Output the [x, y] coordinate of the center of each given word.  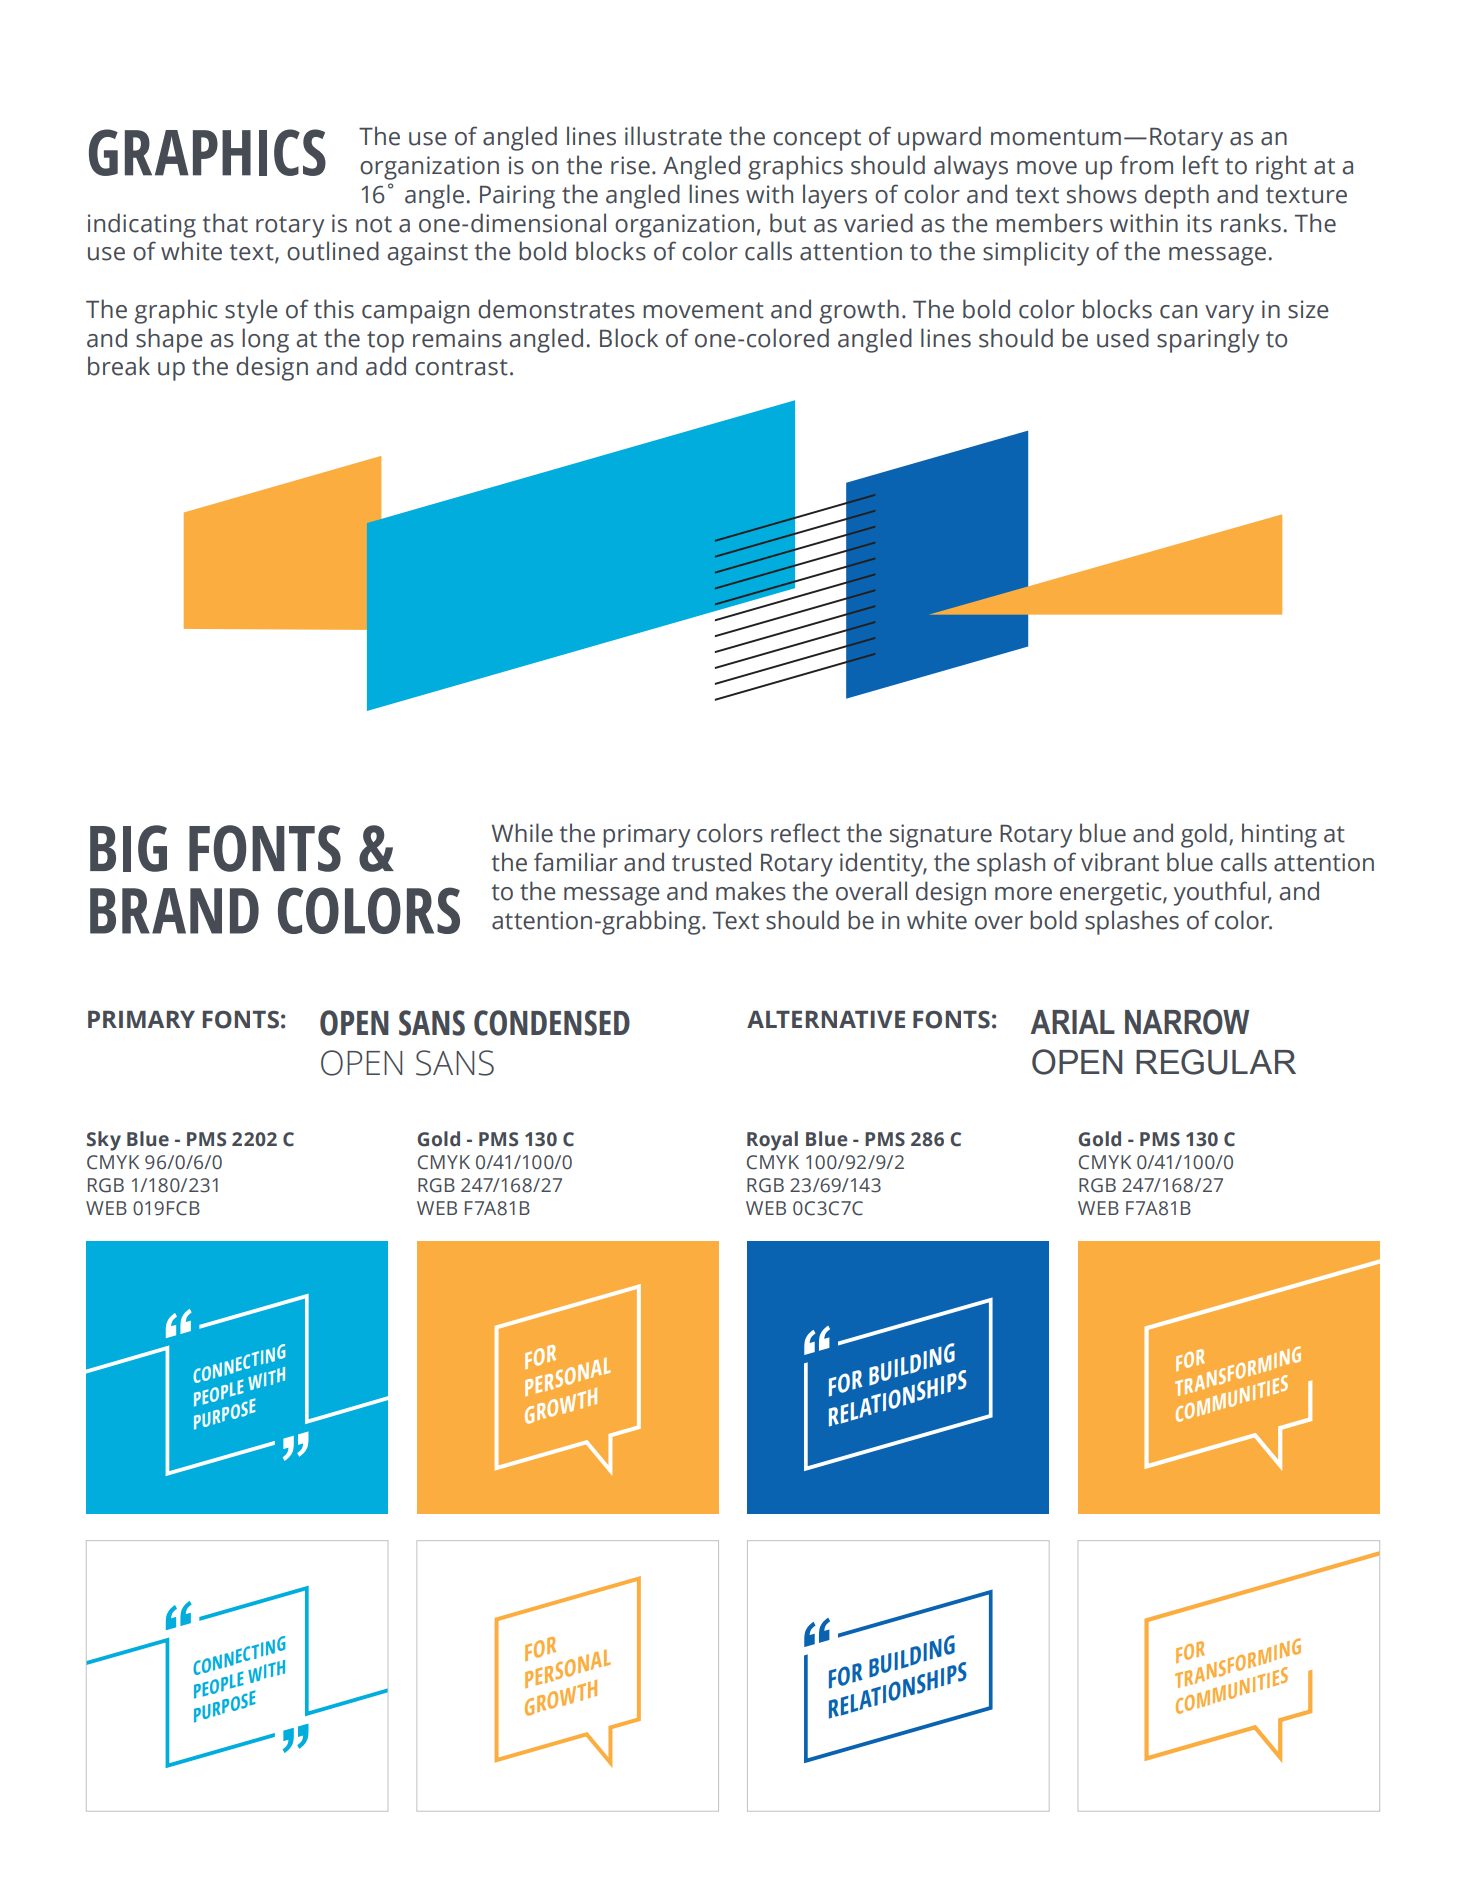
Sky [104, 1141]
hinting [1279, 835]
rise [630, 165]
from [1146, 165]
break [119, 366]
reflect [805, 833]
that [225, 223]
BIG [128, 848]
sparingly [1208, 340]
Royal [772, 1141]
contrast [461, 367]
